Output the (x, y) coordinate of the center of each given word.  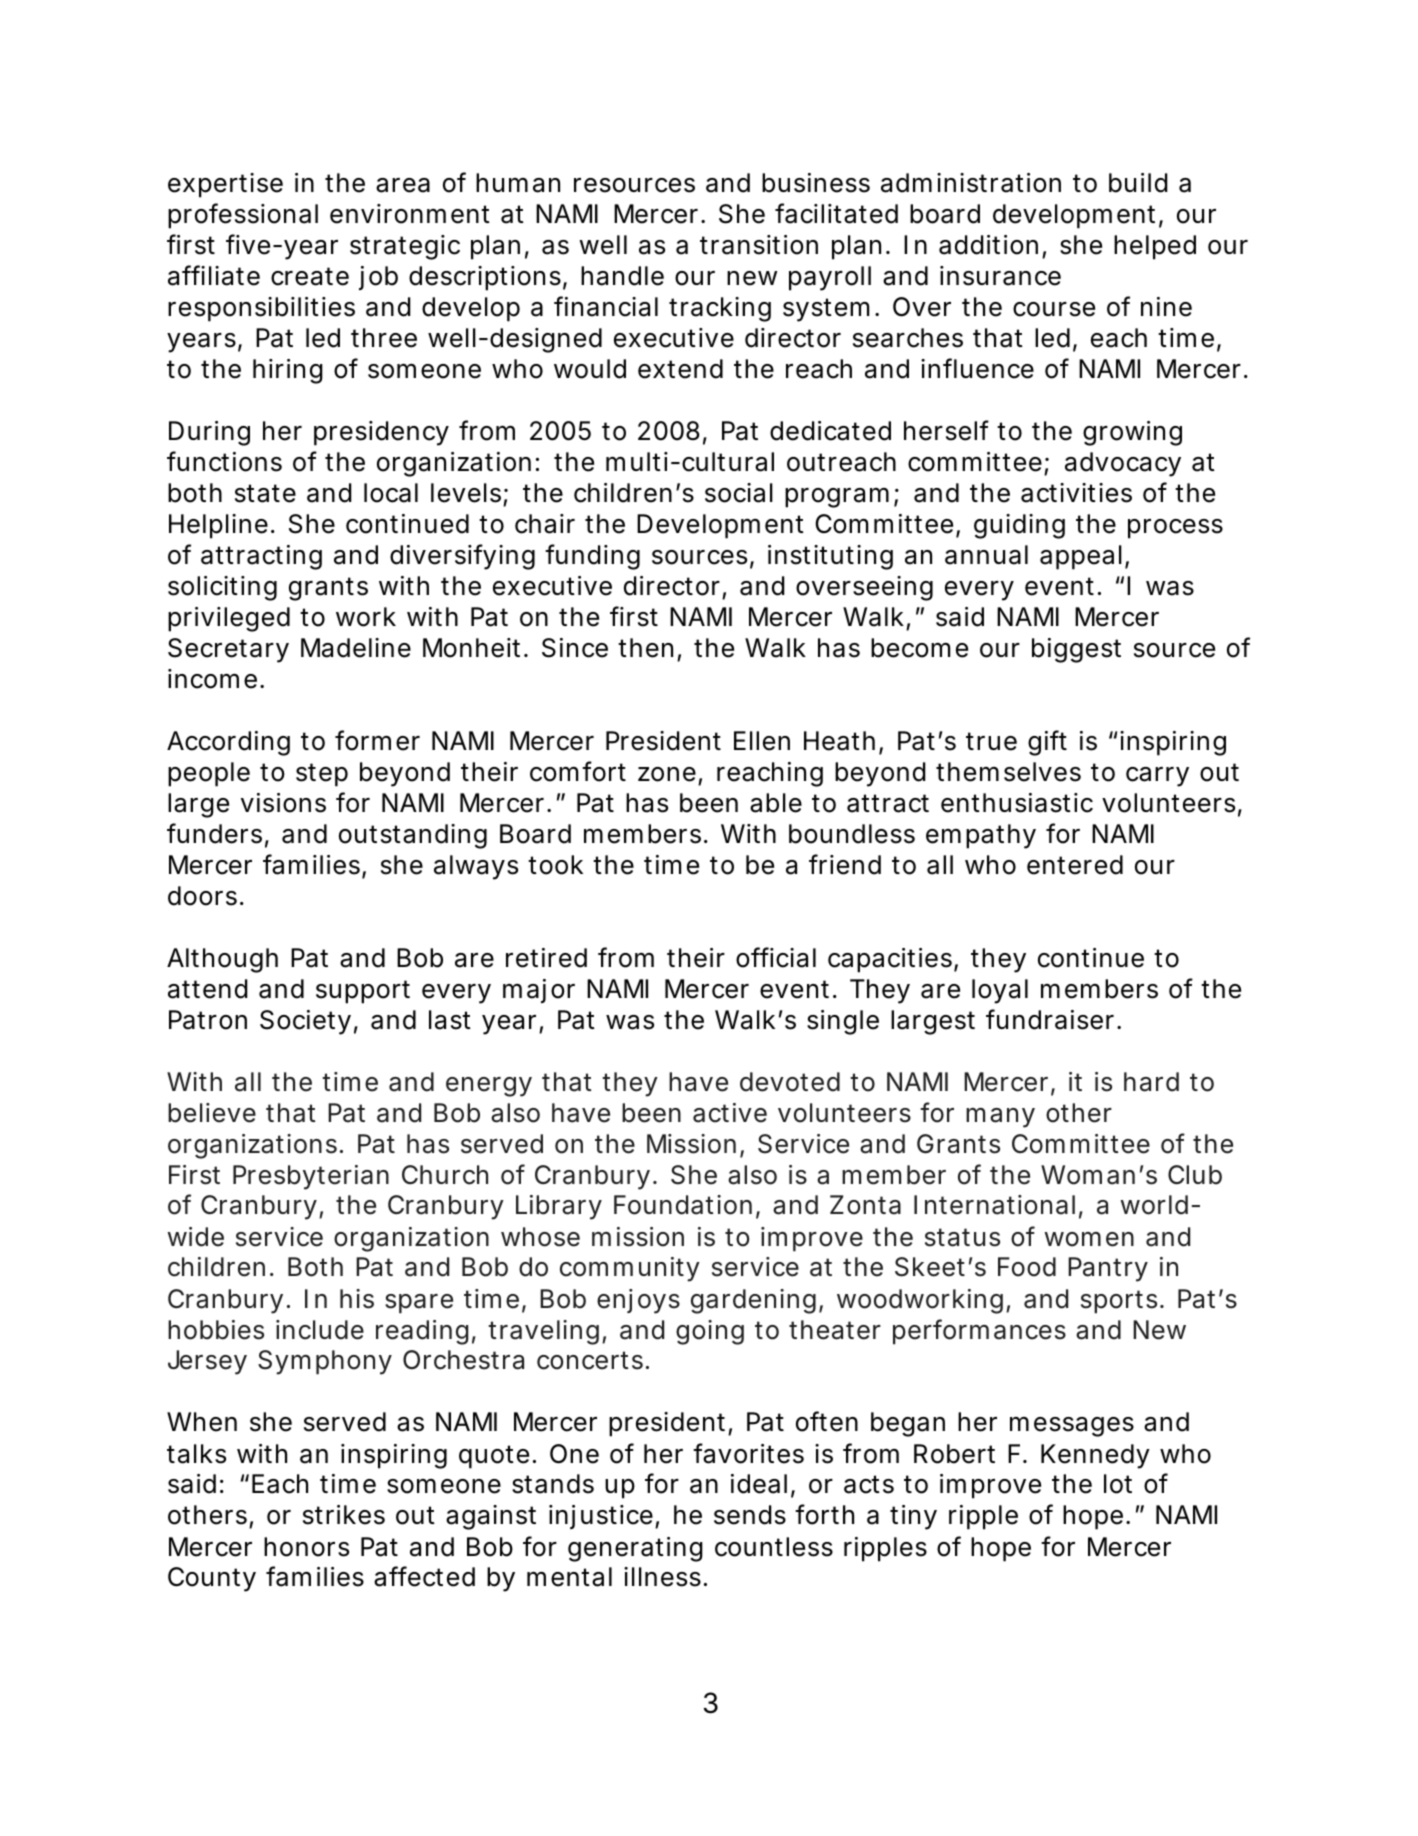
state (265, 493)
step (322, 775)
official (776, 957)
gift (1047, 743)
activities (1076, 493)
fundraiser (1050, 1019)
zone (667, 774)
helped (1155, 247)
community (630, 1269)
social (739, 493)
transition (759, 245)
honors (306, 1547)
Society (305, 1022)
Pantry (1108, 1269)
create (310, 276)
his (357, 1299)
